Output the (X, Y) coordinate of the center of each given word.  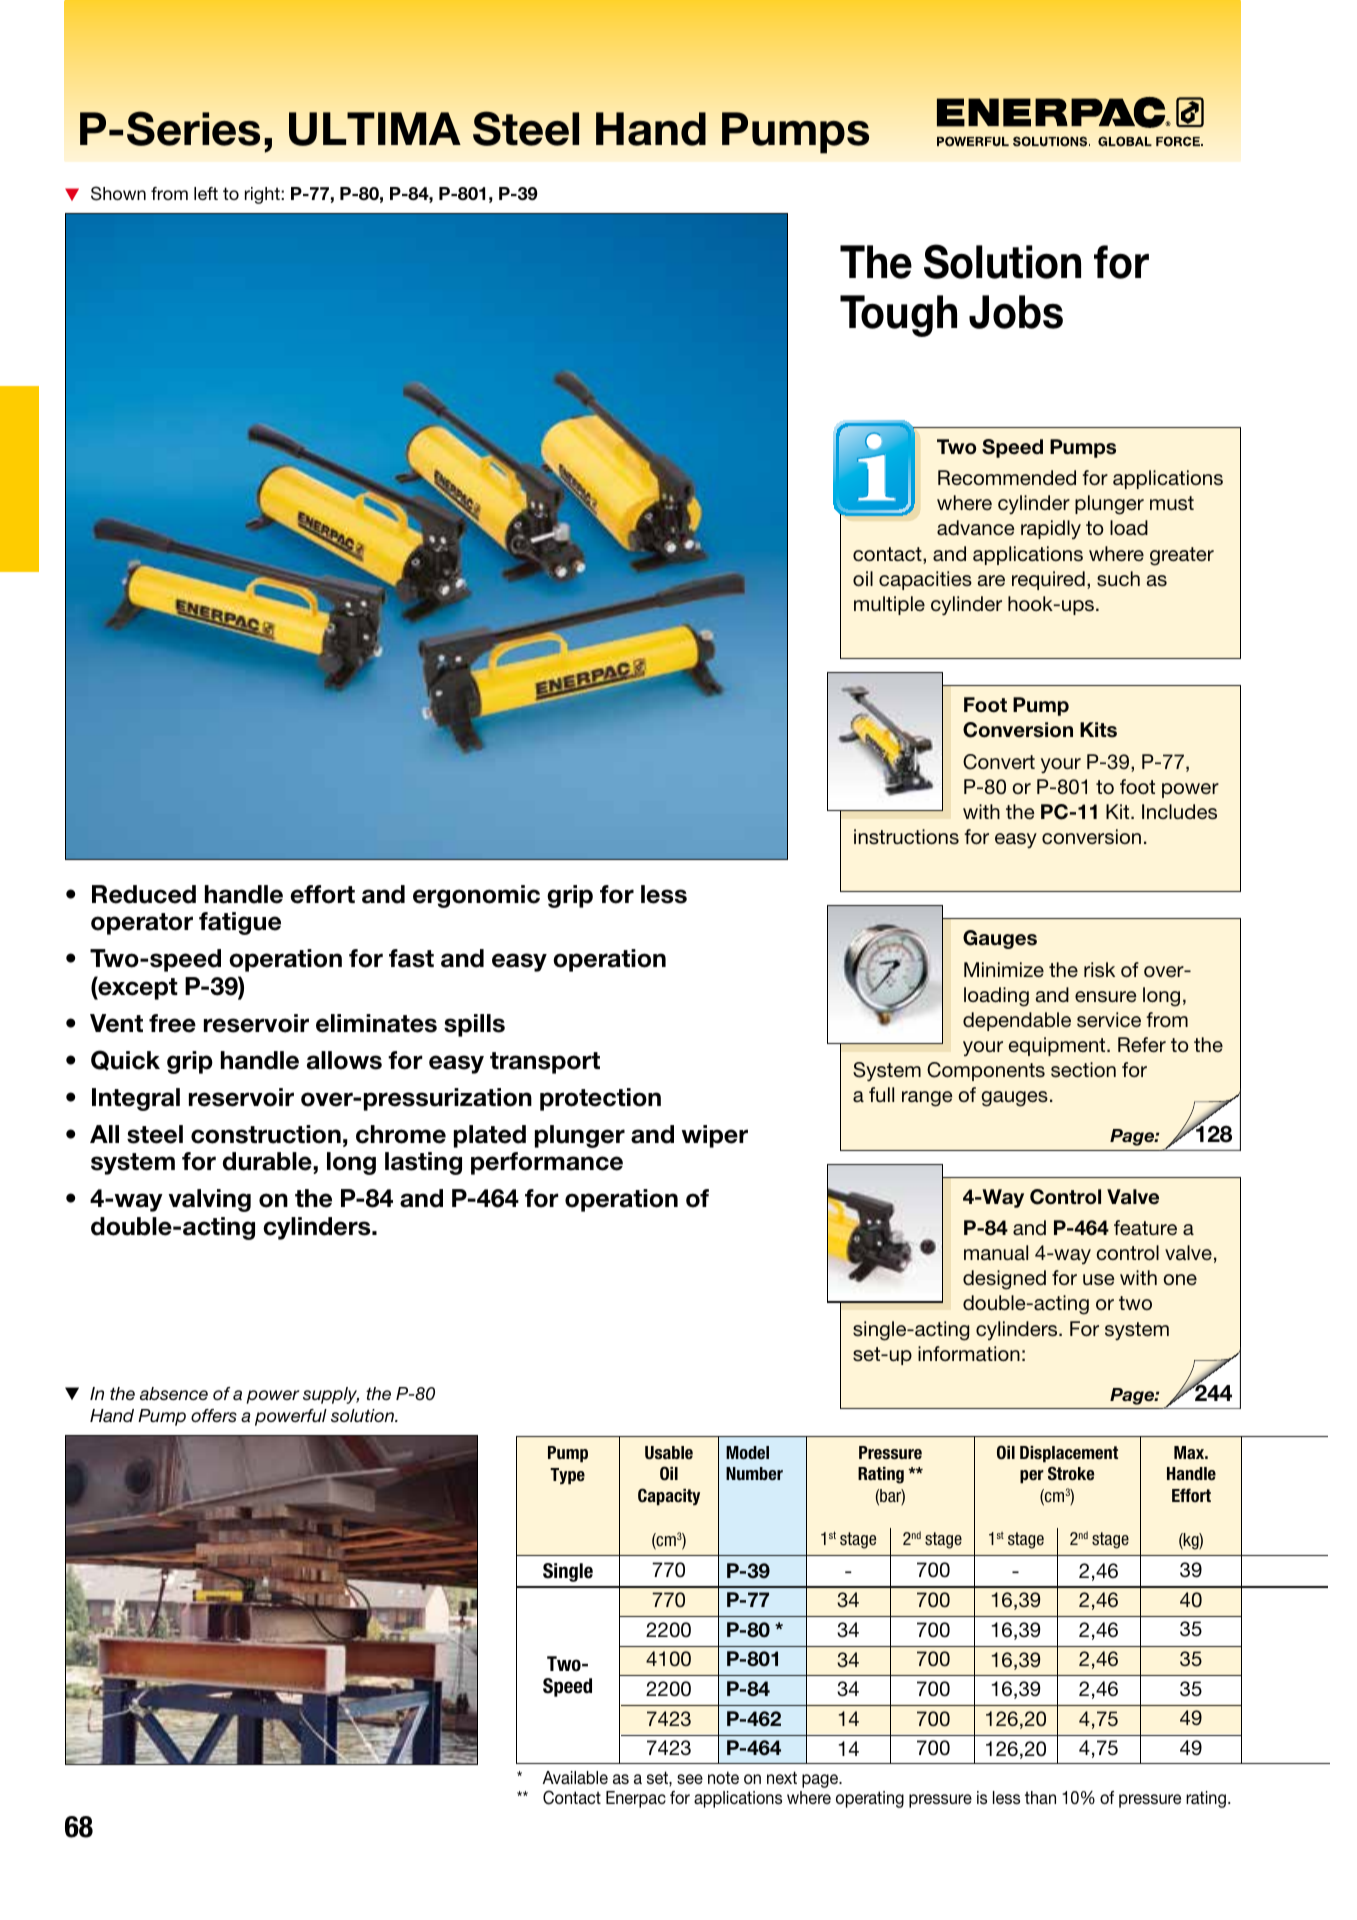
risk (1099, 970)
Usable (669, 1453)
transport (545, 1063)
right (263, 195)
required (1048, 580)
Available (575, 1777)
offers (214, 1415)
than (1040, 1797)
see (690, 1779)
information (969, 1354)
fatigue (240, 923)
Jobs (1016, 312)
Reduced (144, 894)
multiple (889, 605)
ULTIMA (375, 129)
